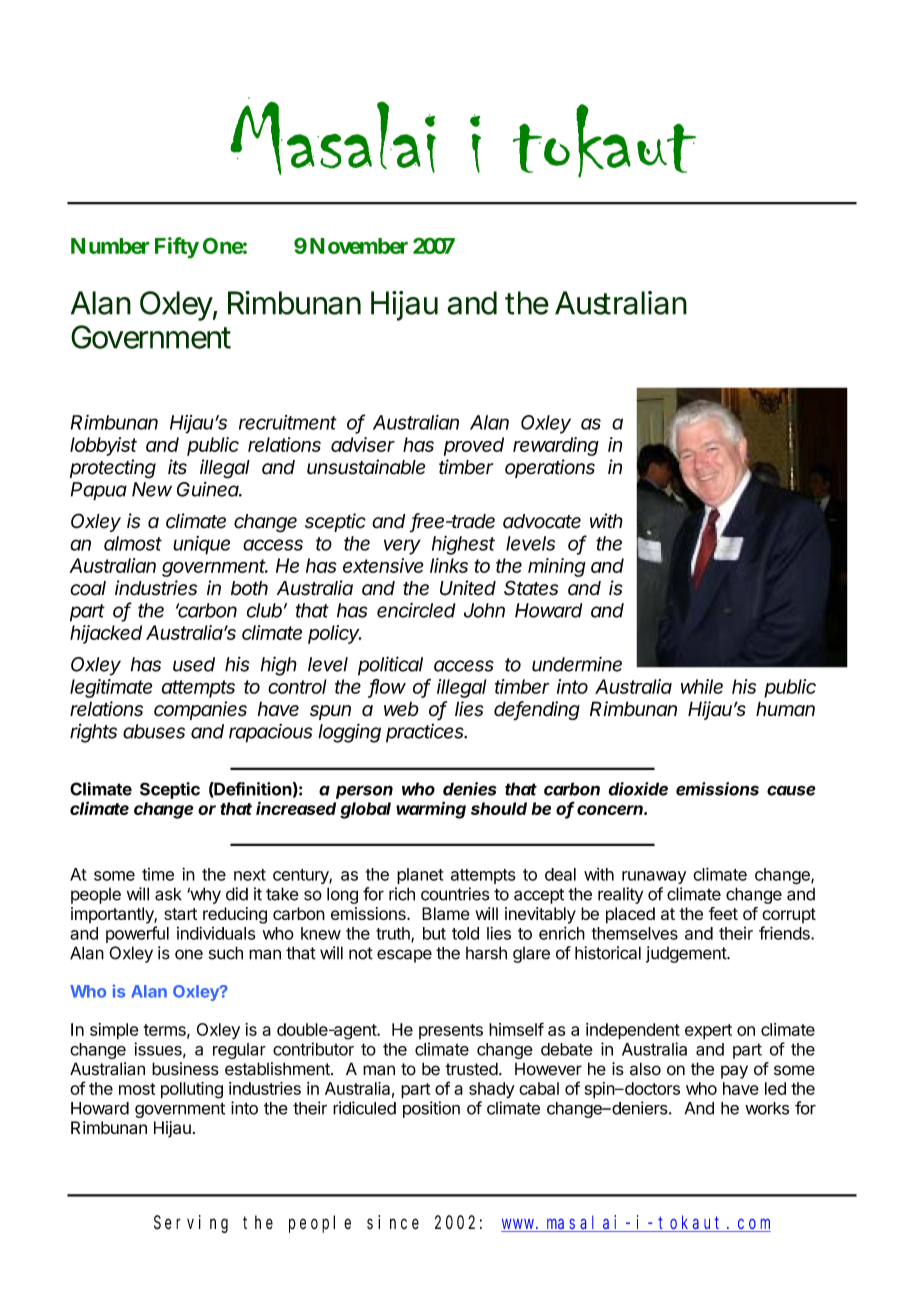 The height and width of the image is (1308, 924). What do you see at coordinates (426, 733) in the image?
I see `practices` at bounding box center [426, 733].
